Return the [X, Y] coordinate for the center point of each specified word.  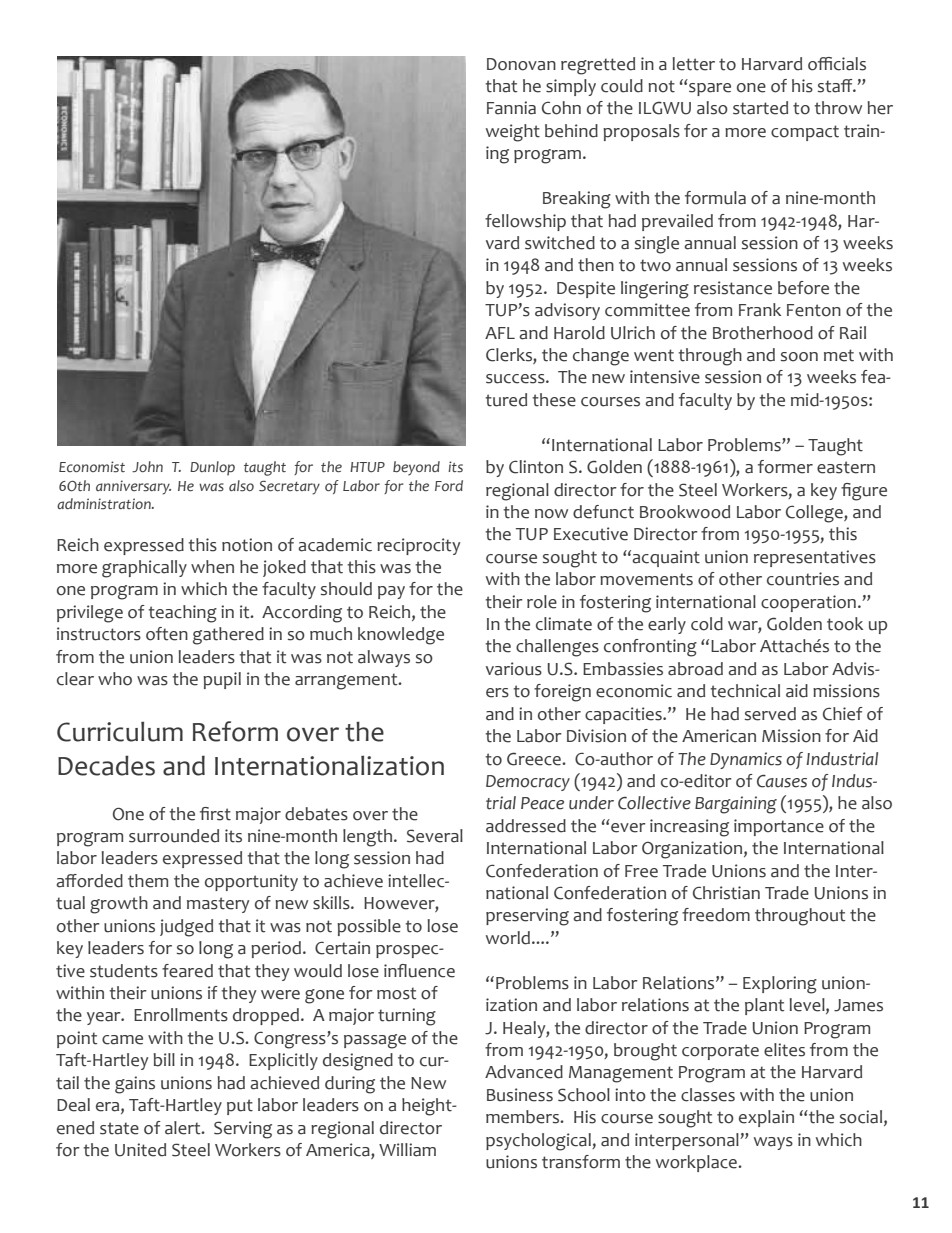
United [140, 1150]
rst [221, 814]
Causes [782, 781]
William [407, 1150]
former [785, 467]
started [760, 108]
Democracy [528, 783]
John [147, 466]
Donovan [521, 64]
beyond [416, 468]
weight [513, 133]
